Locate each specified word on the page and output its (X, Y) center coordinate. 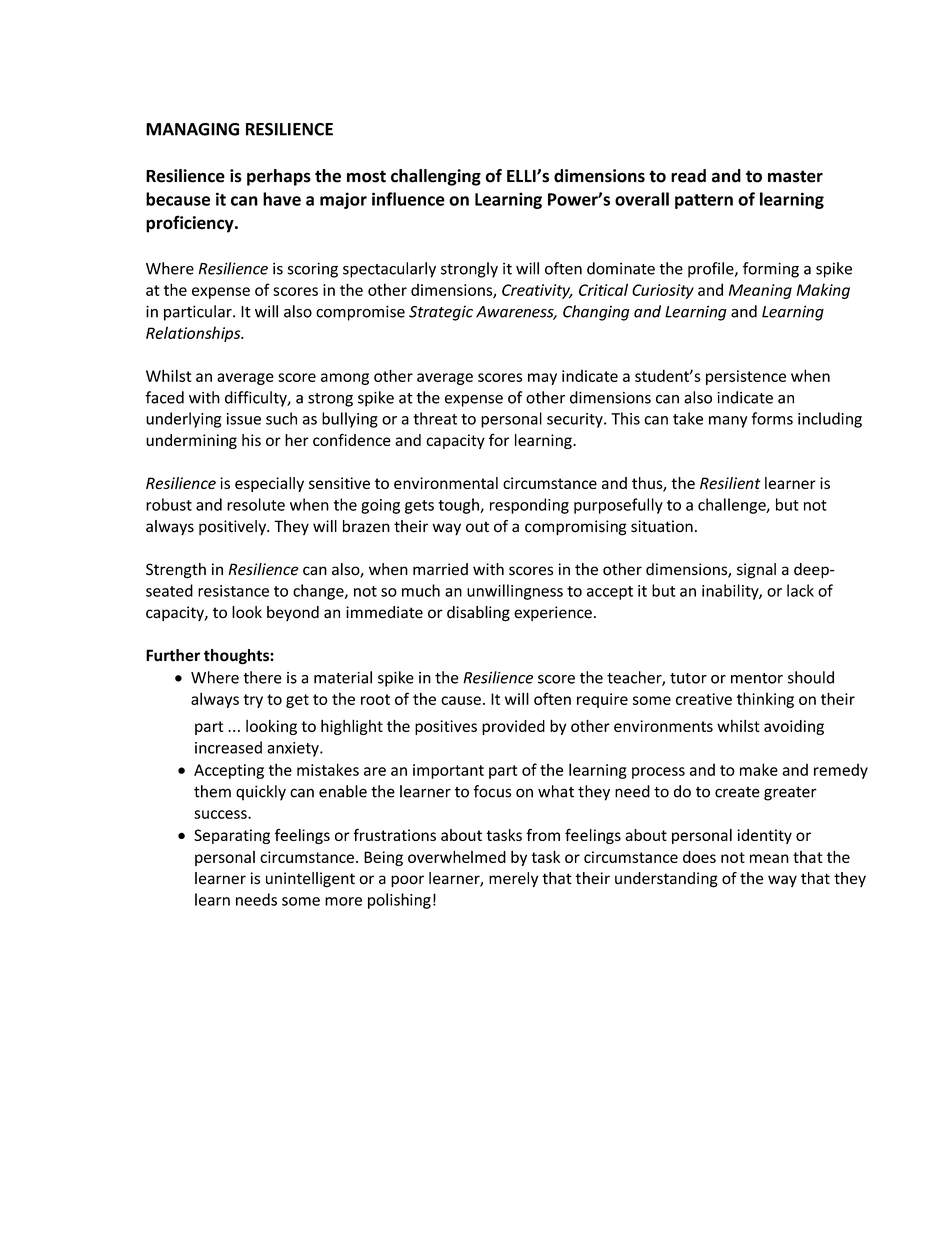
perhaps (279, 177)
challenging (436, 177)
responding (529, 506)
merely (513, 880)
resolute (256, 504)
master (795, 176)
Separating (232, 836)
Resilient (730, 483)
